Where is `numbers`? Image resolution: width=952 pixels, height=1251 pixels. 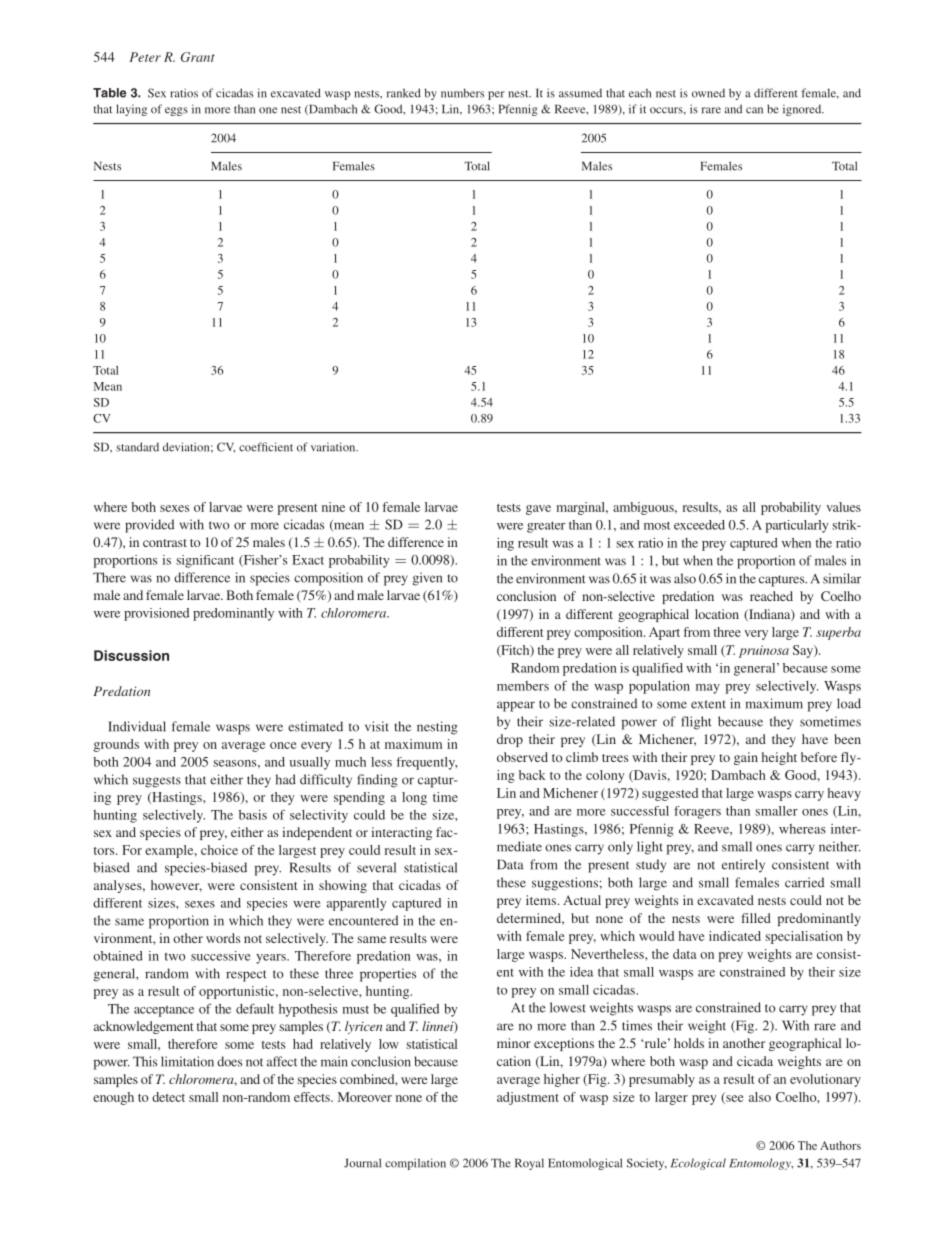
numbers is located at coordinates (462, 93).
